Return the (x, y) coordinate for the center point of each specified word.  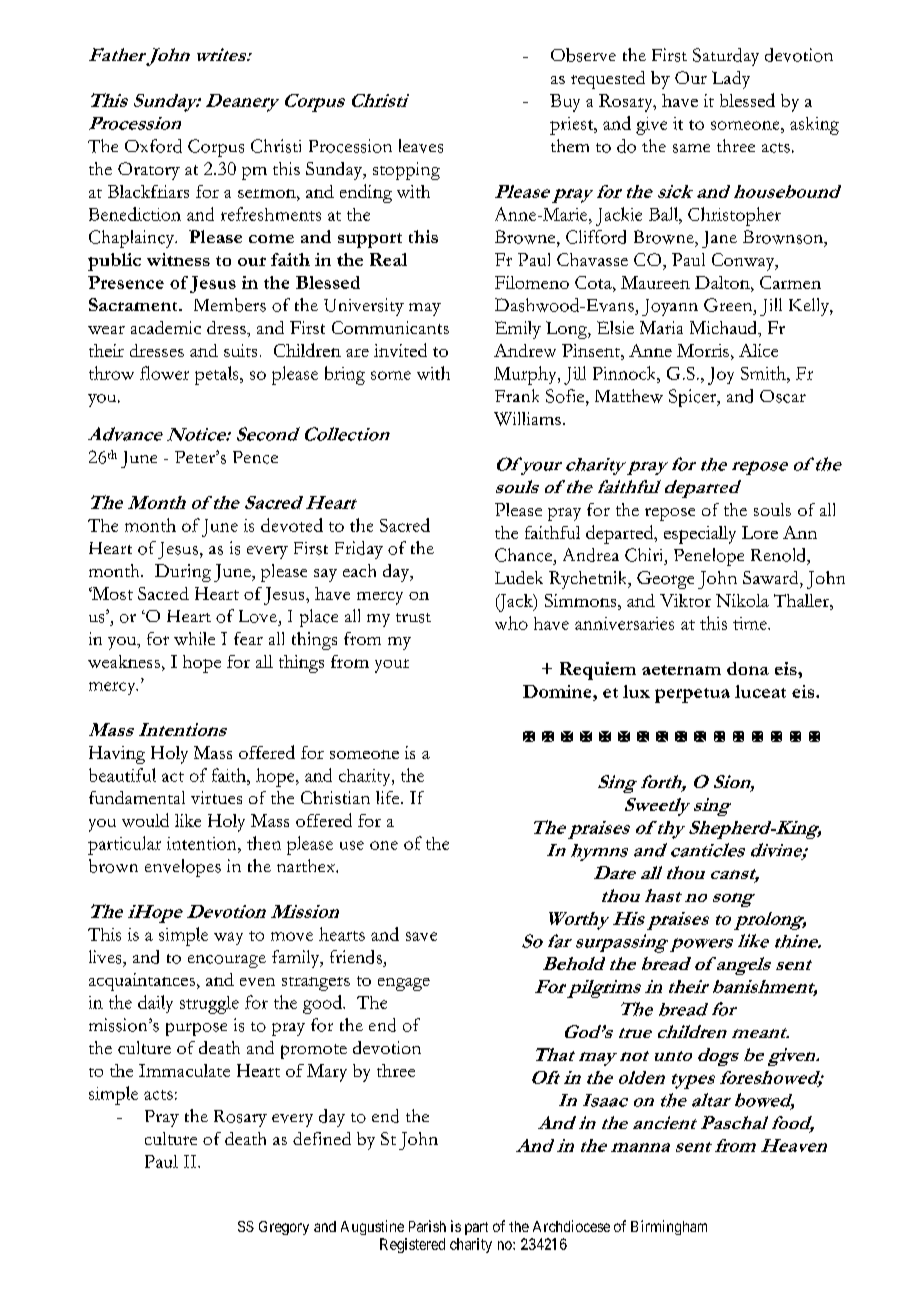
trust (413, 618)
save (421, 936)
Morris (703, 350)
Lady (731, 80)
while (194, 638)
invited (400, 350)
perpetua (692, 695)
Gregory (284, 1228)
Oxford (153, 146)
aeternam (681, 670)
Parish (427, 1226)
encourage (227, 961)
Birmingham (669, 1227)
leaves (421, 146)
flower (164, 373)
